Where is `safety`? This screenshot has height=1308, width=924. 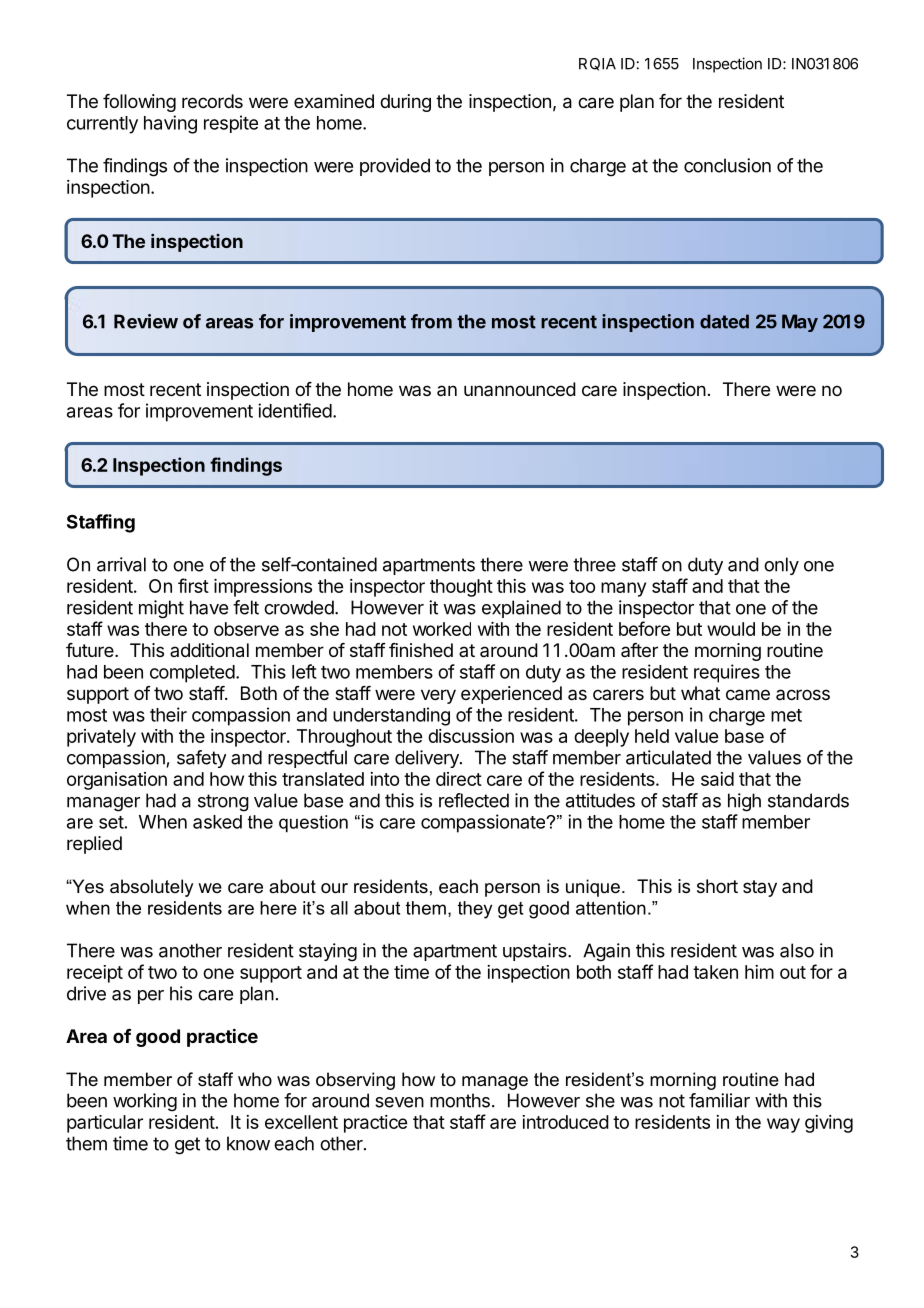
safety is located at coordinates (201, 759).
